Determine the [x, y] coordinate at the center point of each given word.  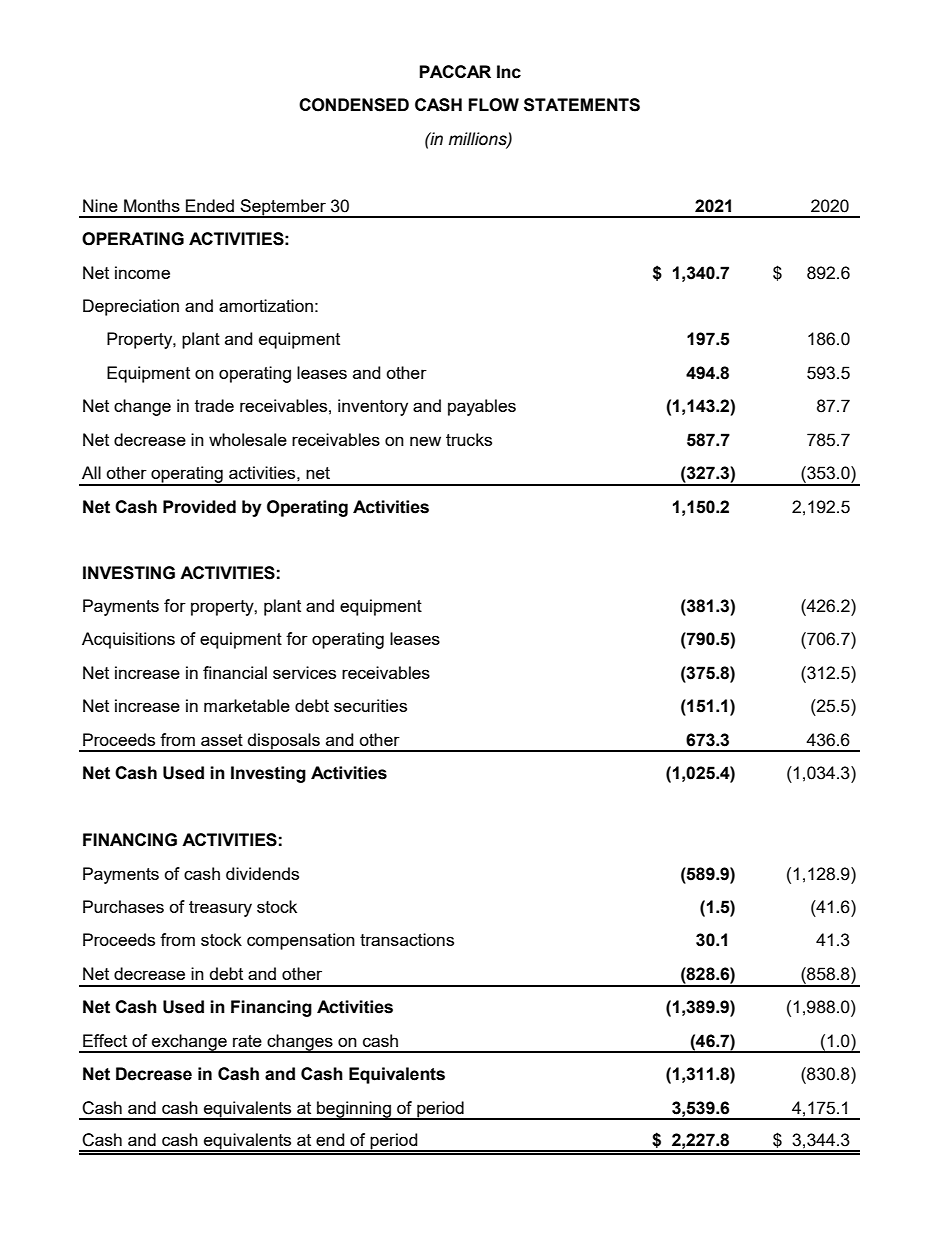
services [304, 672]
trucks [469, 439]
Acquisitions [128, 640]
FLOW [494, 105]
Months [152, 205]
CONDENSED [354, 105]
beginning [354, 1110]
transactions [407, 939]
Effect [105, 1040]
